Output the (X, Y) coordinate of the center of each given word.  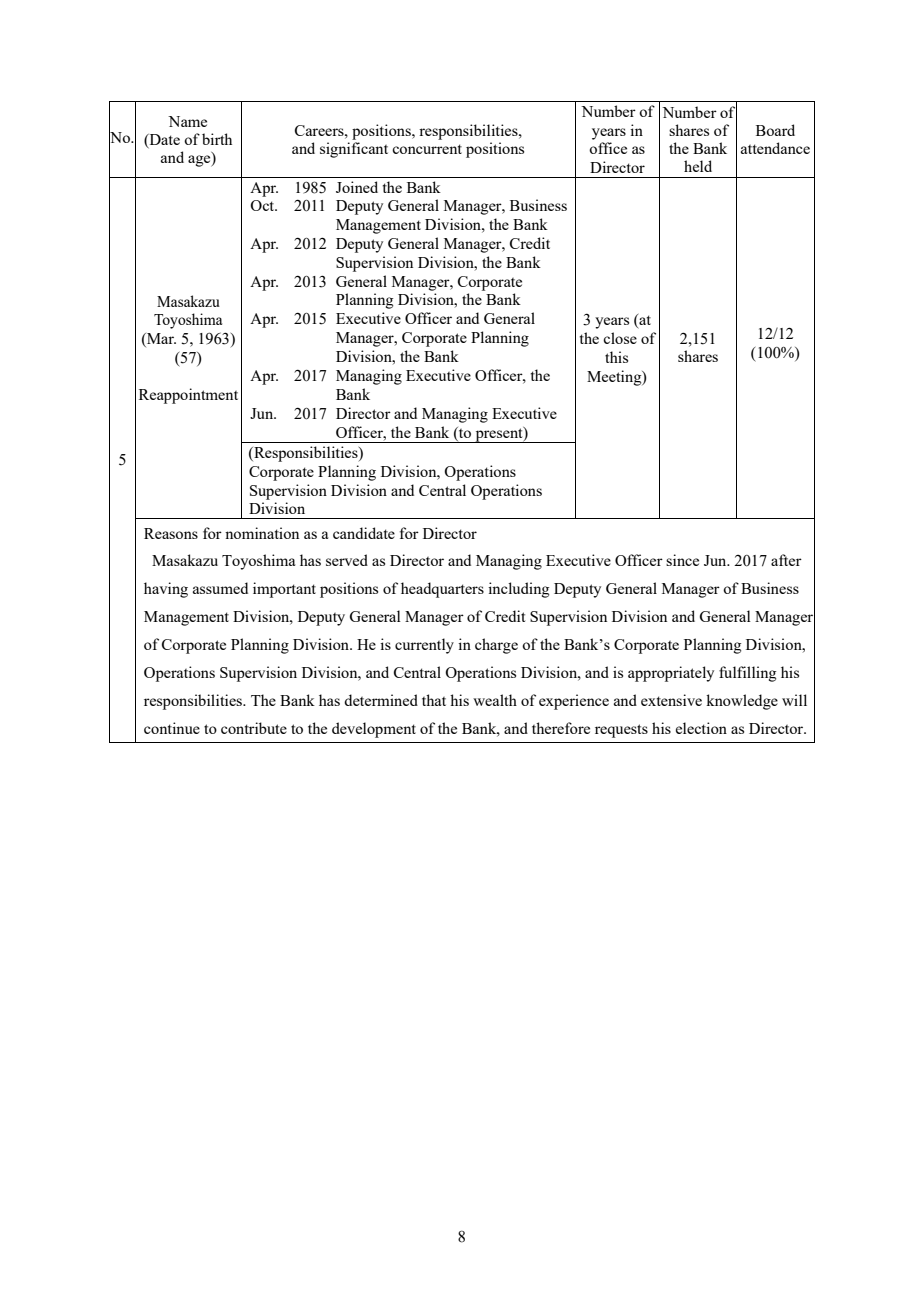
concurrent (427, 149)
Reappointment (188, 396)
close (620, 338)
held (698, 166)
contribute (254, 728)
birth (217, 139)
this (616, 357)
